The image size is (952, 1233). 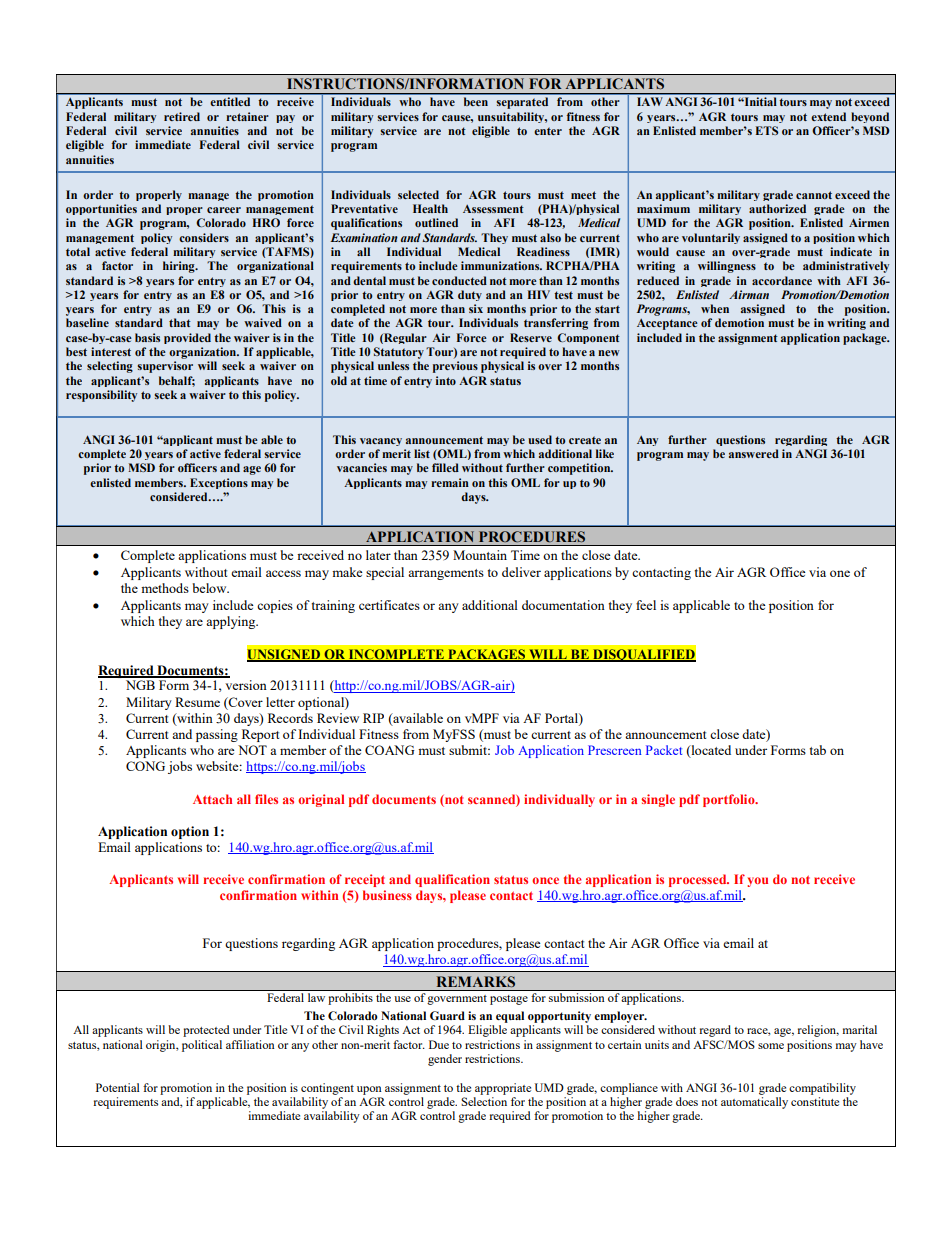 What do you see at coordinates (767, 130) in the page?
I see `ETS` at bounding box center [767, 130].
